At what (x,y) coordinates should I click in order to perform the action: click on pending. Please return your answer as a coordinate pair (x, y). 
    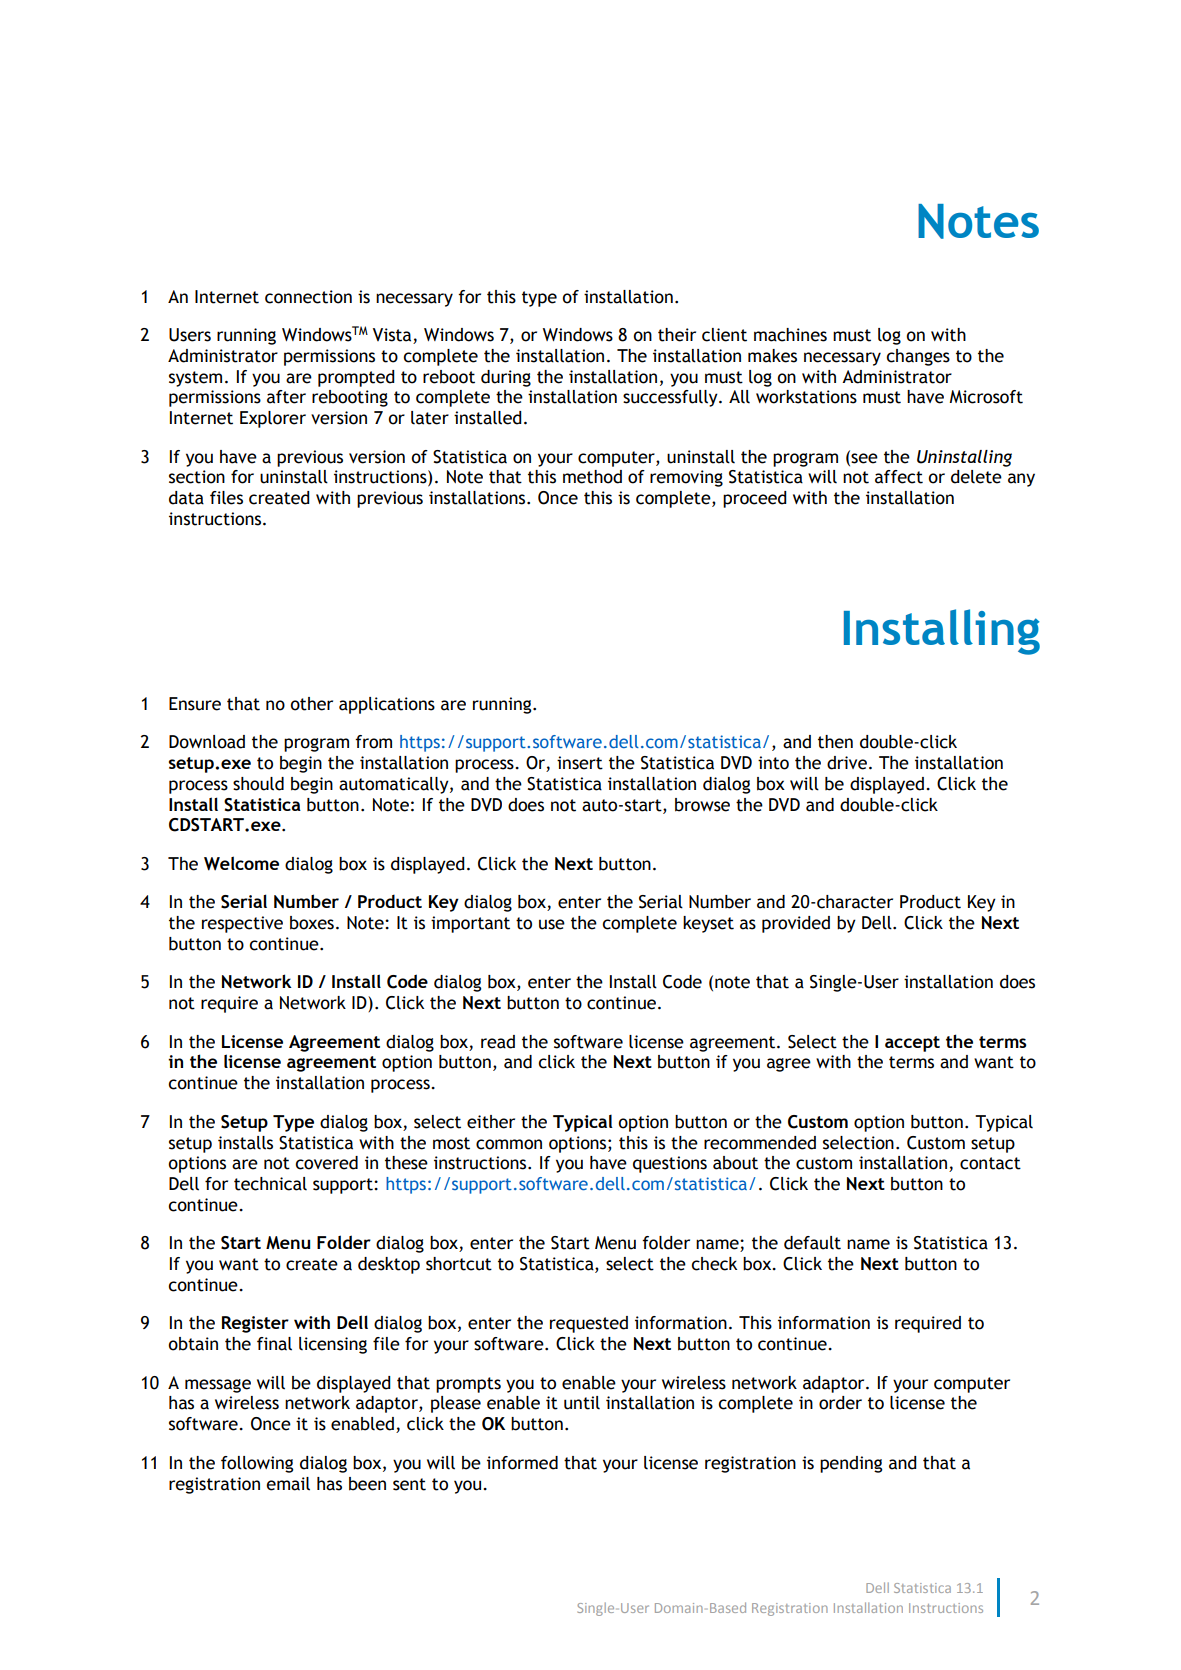
    Looking at the image, I should click on (851, 1464).
